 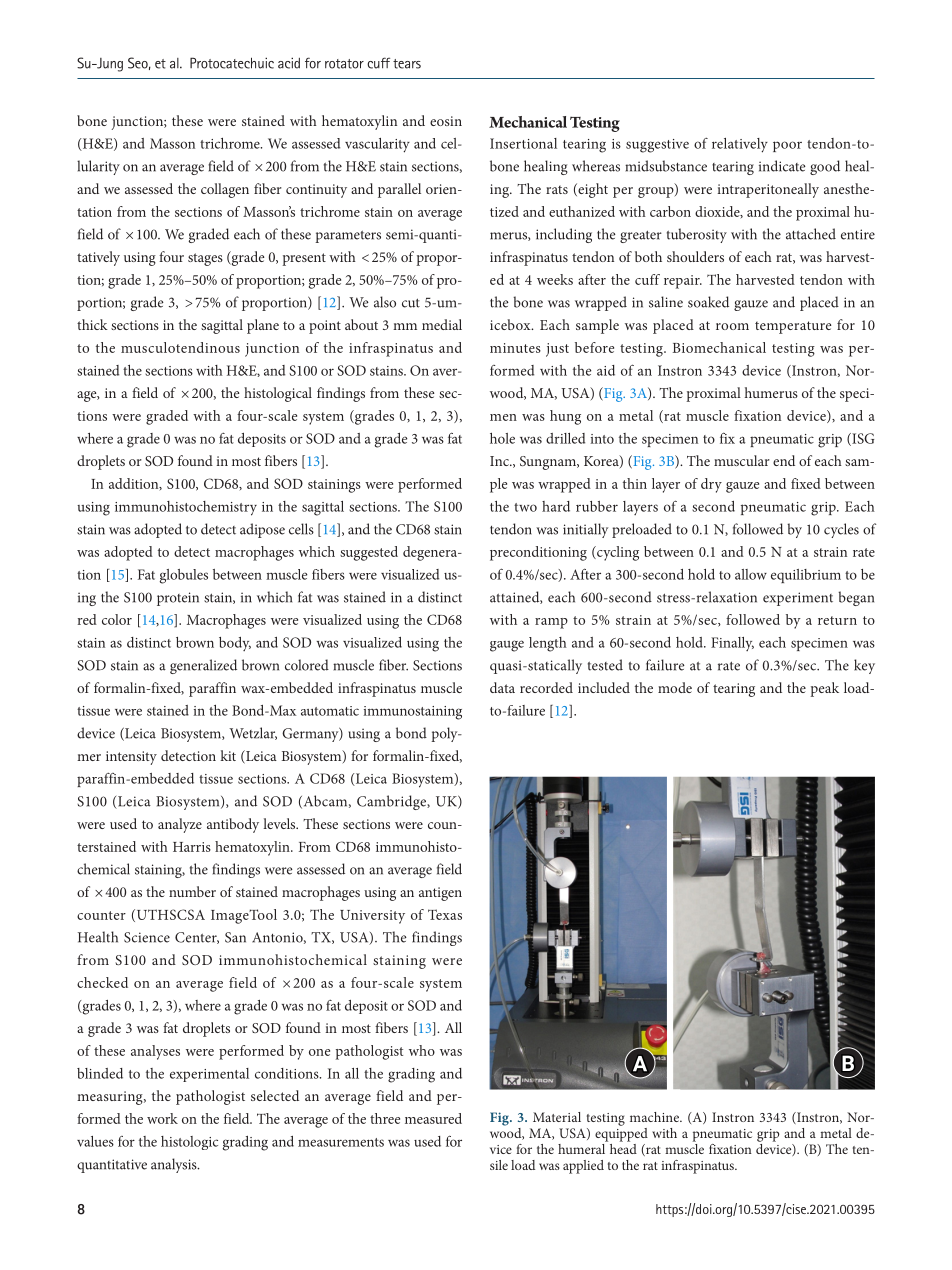 What do you see at coordinates (162, 1118) in the document?
I see `work` at bounding box center [162, 1118].
